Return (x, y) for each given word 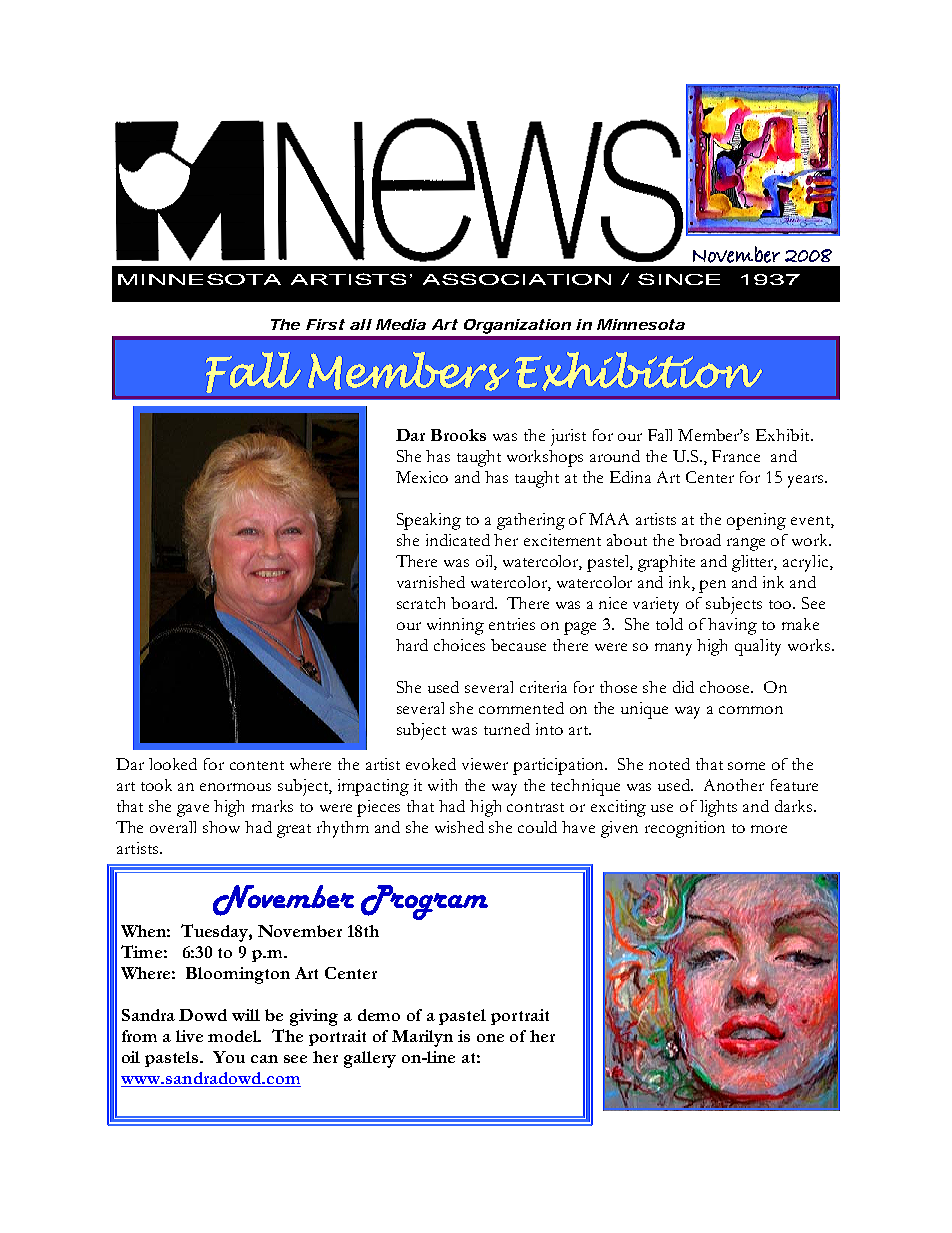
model (234, 1036)
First (325, 324)
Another (734, 785)
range (746, 544)
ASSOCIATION (517, 279)
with (442, 785)
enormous (235, 787)
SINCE (679, 279)
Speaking (429, 521)
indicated (458, 540)
